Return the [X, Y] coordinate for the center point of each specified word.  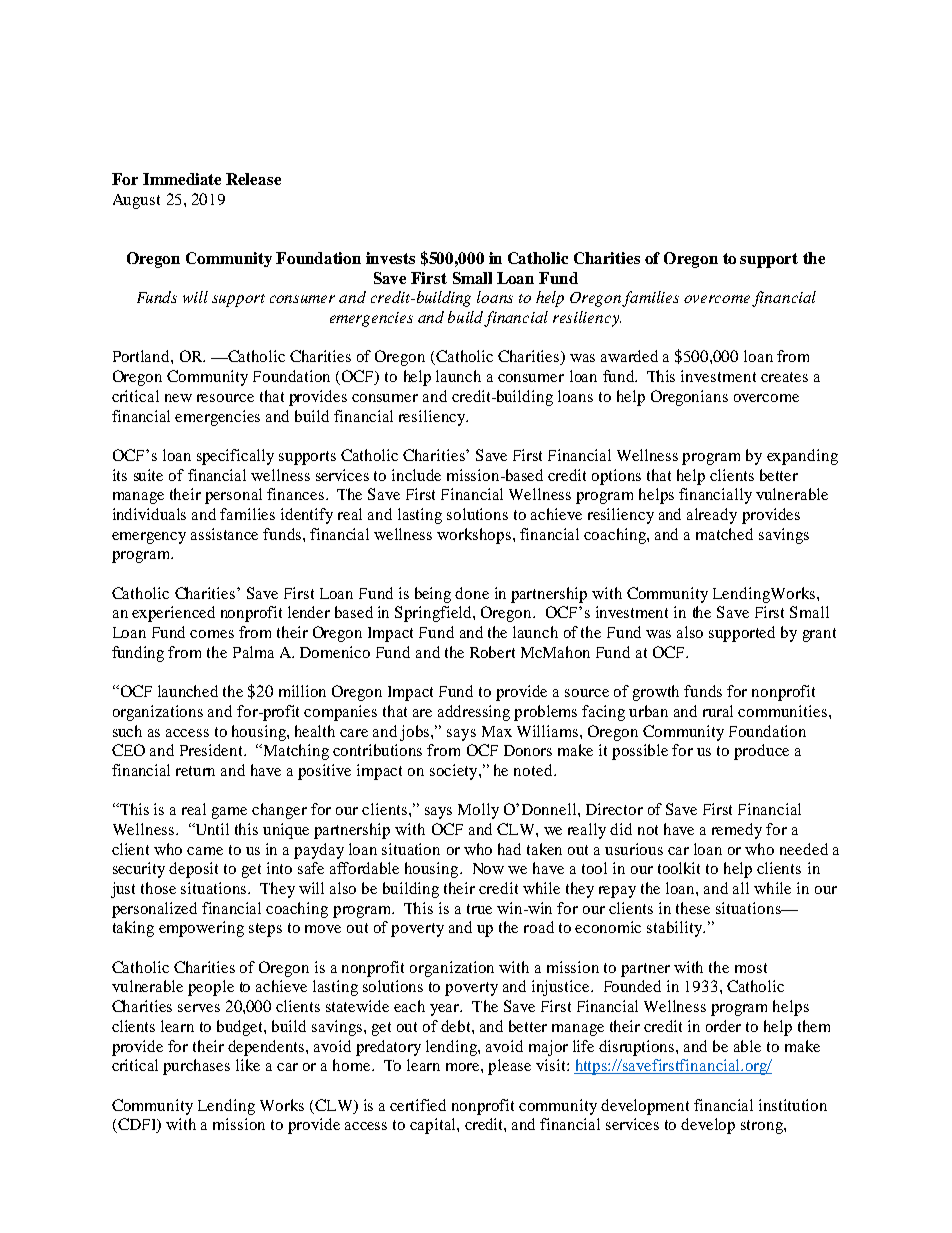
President [213, 750]
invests [390, 258]
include [416, 475]
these [693, 908]
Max [497, 731]
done [472, 593]
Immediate [182, 179]
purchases [196, 1067]
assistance [224, 534]
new [178, 398]
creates [784, 377]
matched [724, 534]
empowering [201, 929]
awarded [629, 356]
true [479, 909]
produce [761, 752]
